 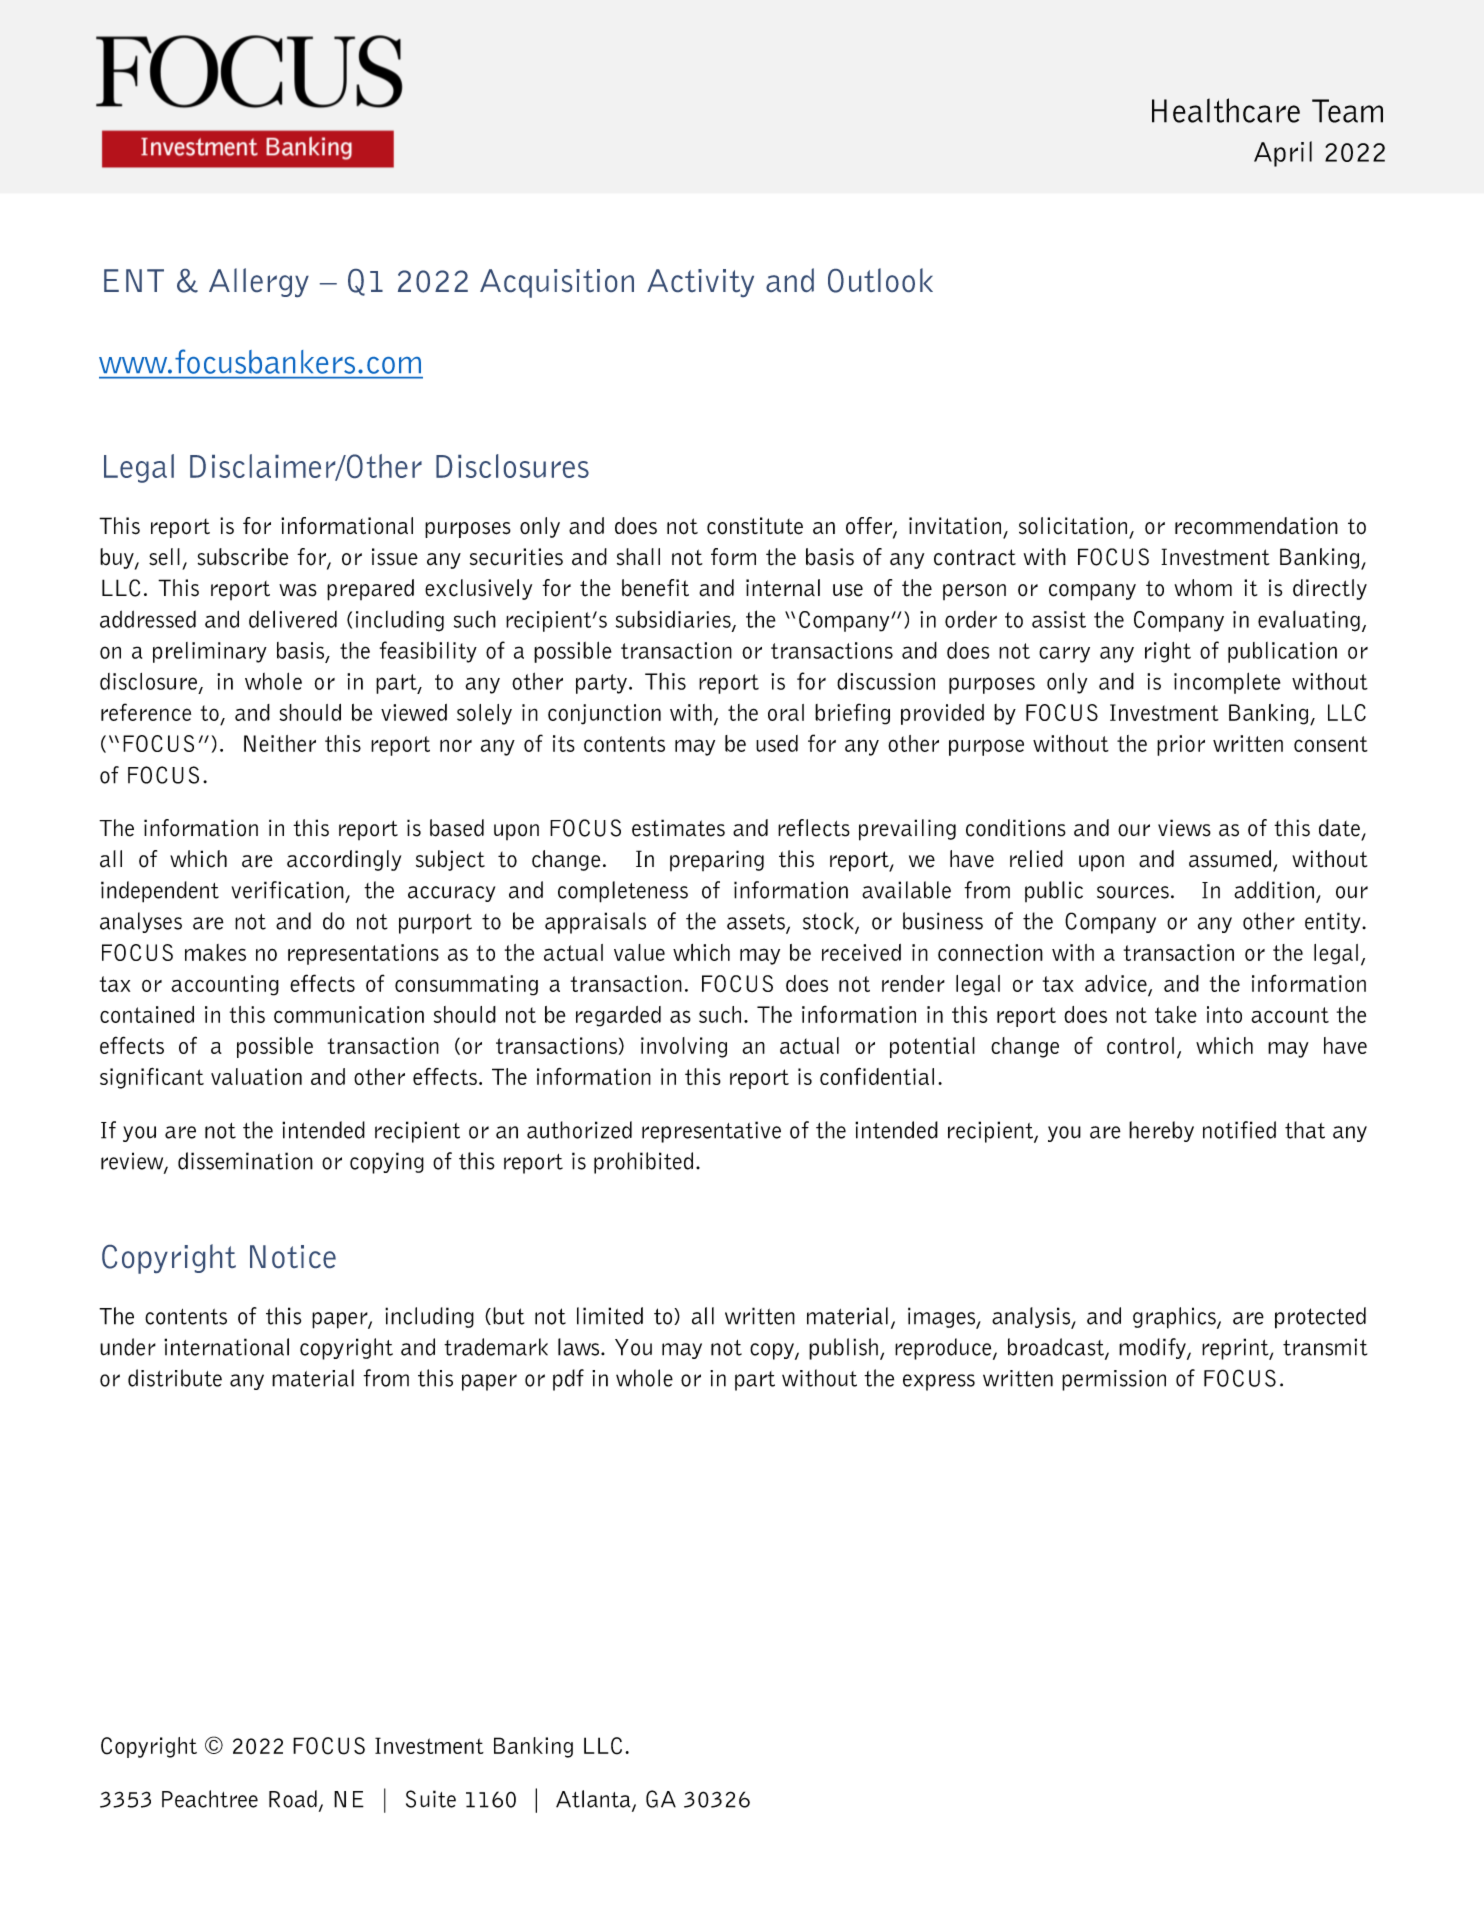 I want to click on Notice, so click(x=293, y=1256).
